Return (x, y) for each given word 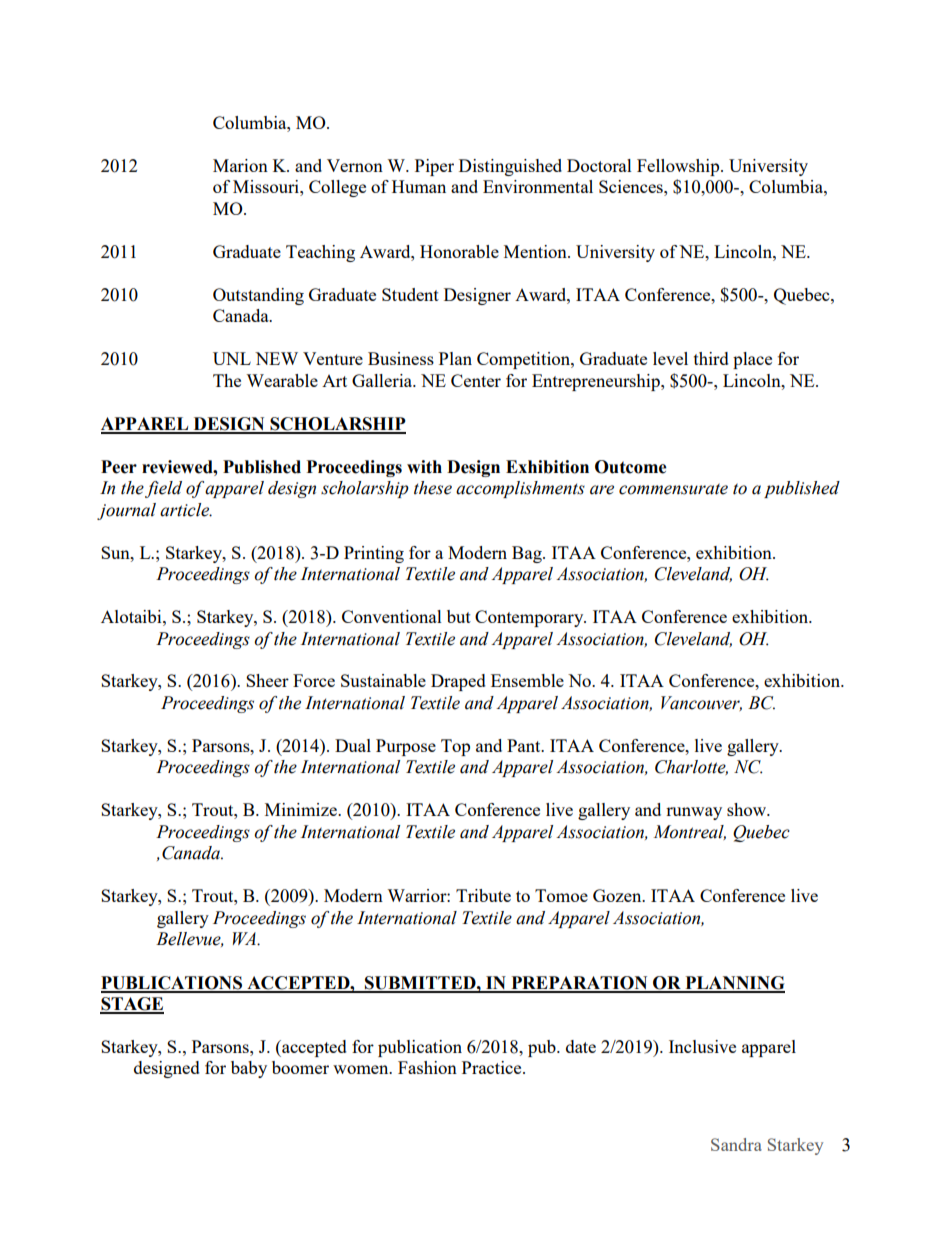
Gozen (618, 895)
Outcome (631, 467)
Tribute (483, 895)
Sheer (267, 680)
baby (249, 1069)
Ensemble (527, 680)
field (163, 489)
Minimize (302, 809)
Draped (458, 682)
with (424, 467)
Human (419, 186)
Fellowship (679, 167)
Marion (240, 165)
